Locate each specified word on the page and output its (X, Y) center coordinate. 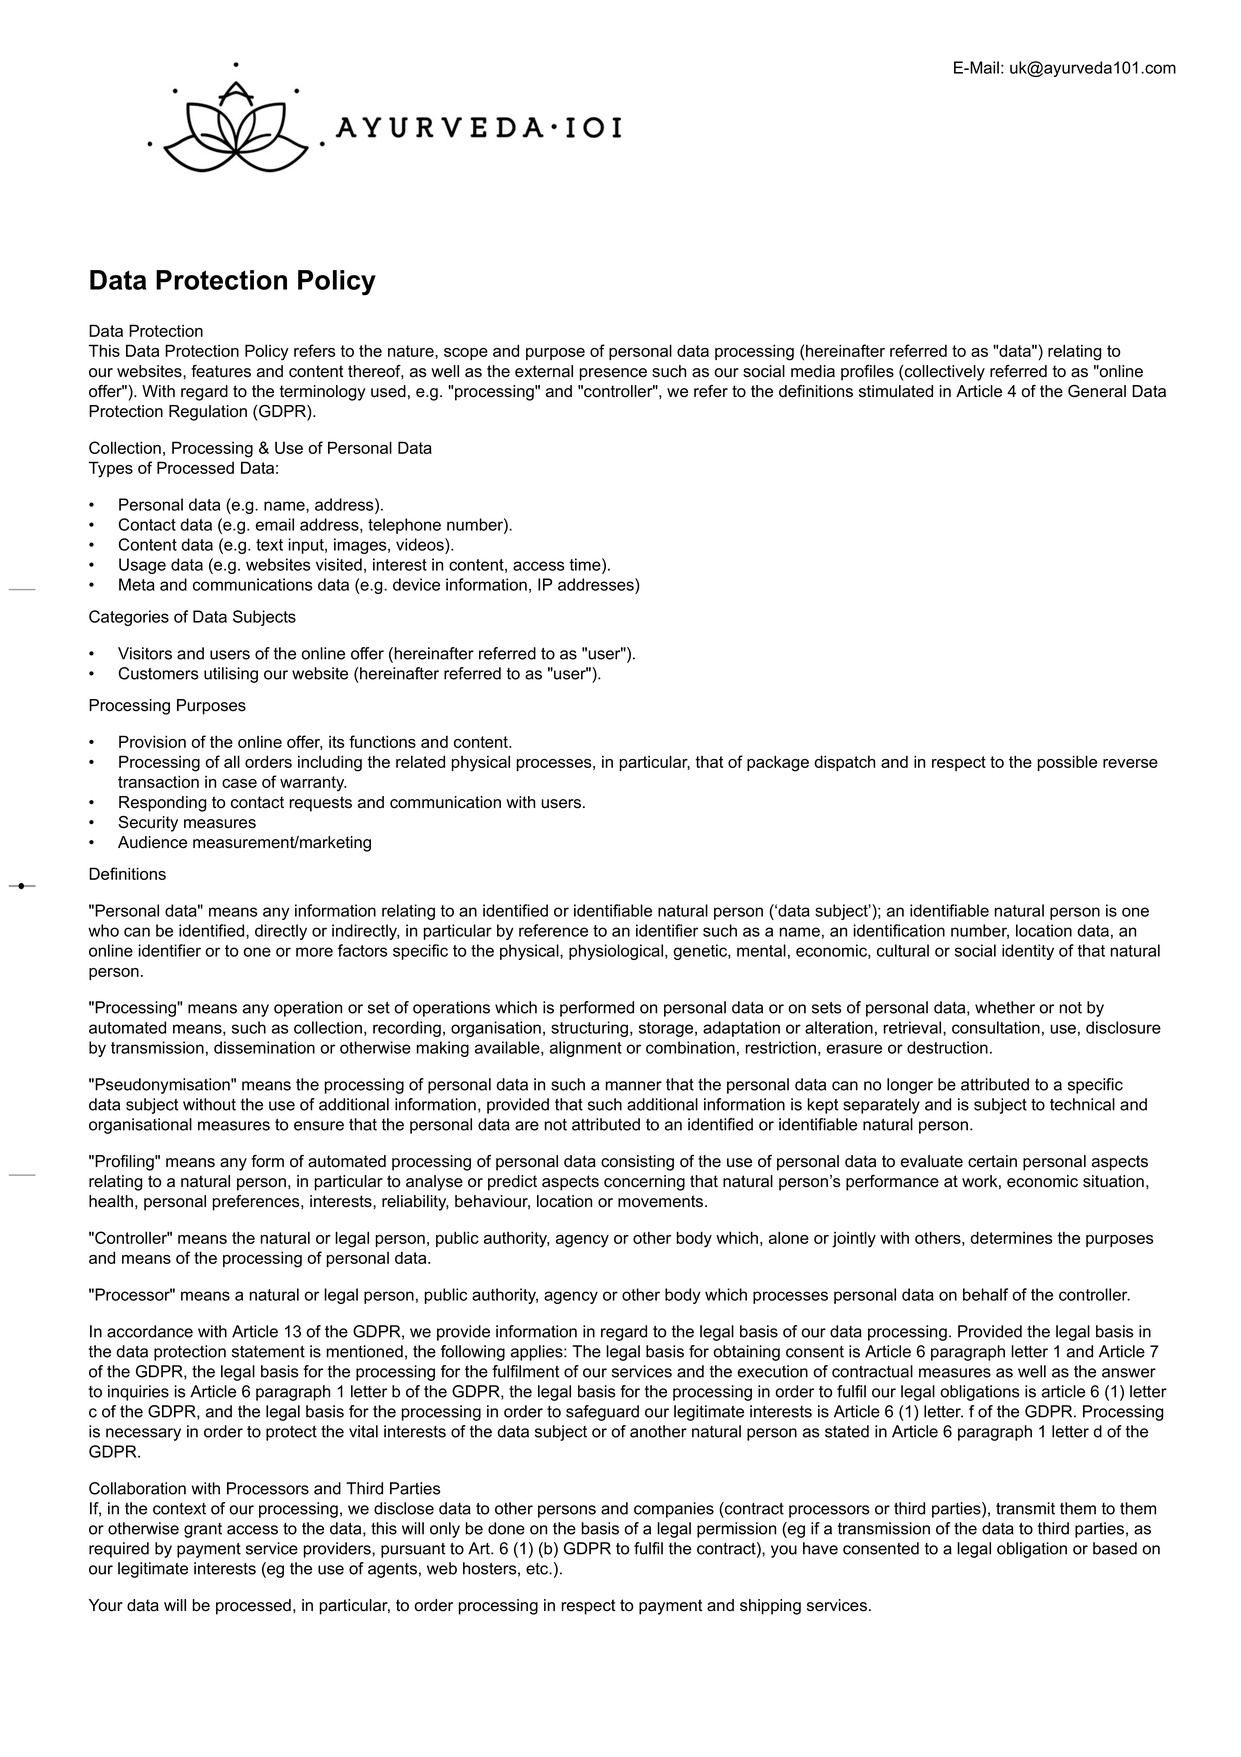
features (221, 371)
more (314, 952)
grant (203, 1530)
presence (613, 374)
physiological (617, 952)
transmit (1025, 1508)
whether (1005, 1007)
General (1097, 391)
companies (674, 1510)
